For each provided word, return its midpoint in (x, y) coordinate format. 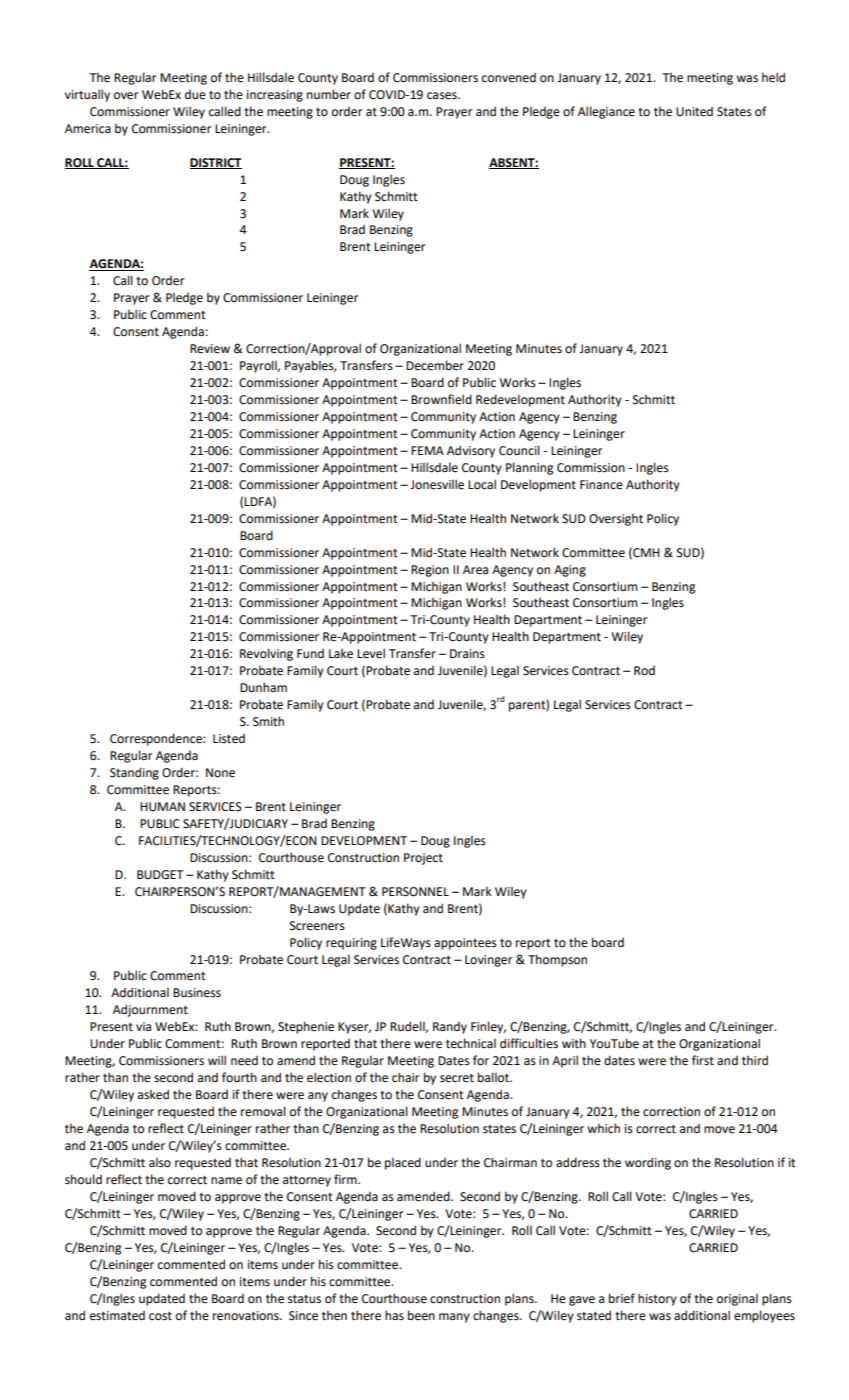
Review (210, 349)
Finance (601, 485)
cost (160, 1316)
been (421, 1315)
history (657, 1299)
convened (509, 78)
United (694, 112)
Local (482, 484)
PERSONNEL (415, 892)
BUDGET (160, 875)
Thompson (557, 960)
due (195, 95)
